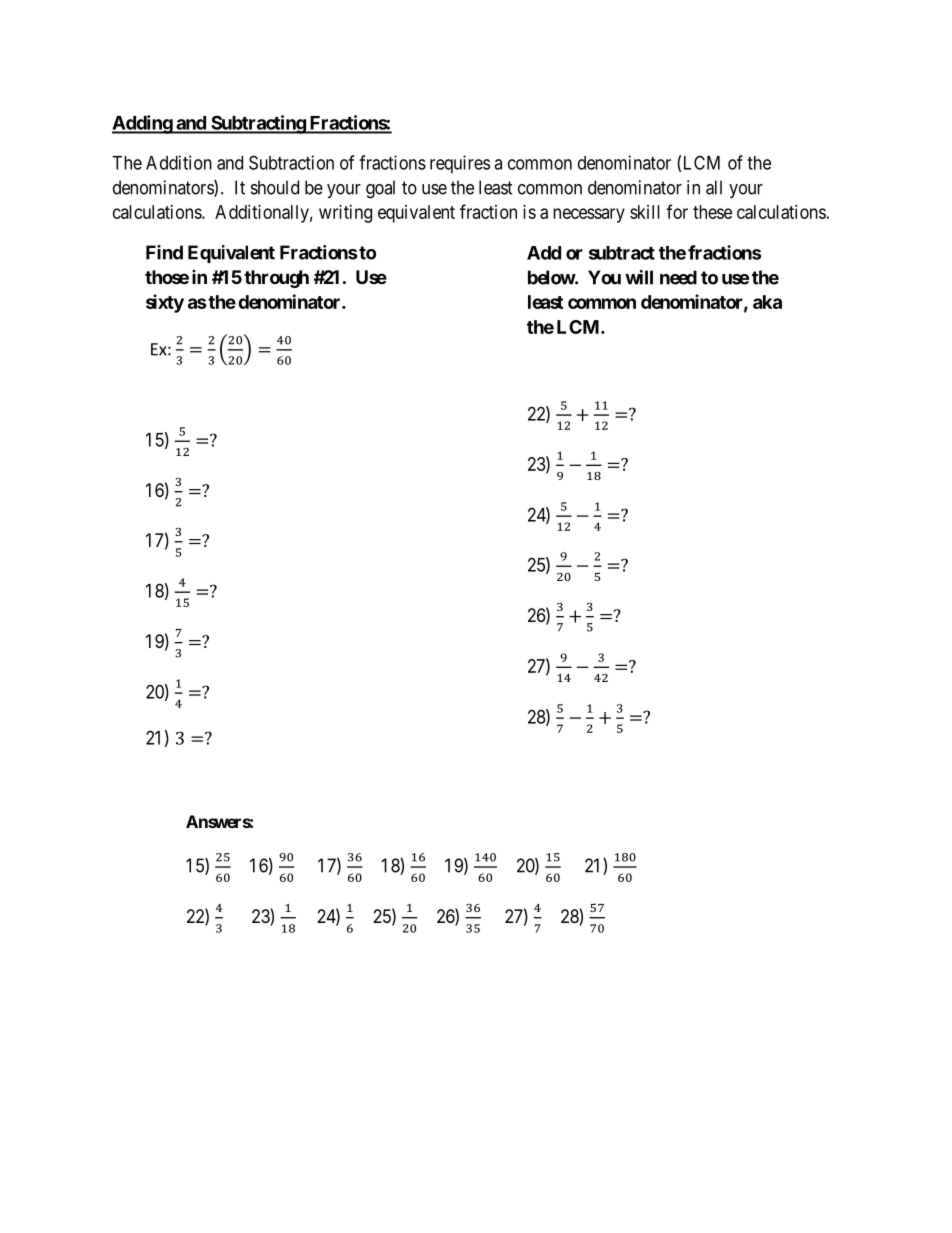  I want to click on necessary, so click(589, 215).
